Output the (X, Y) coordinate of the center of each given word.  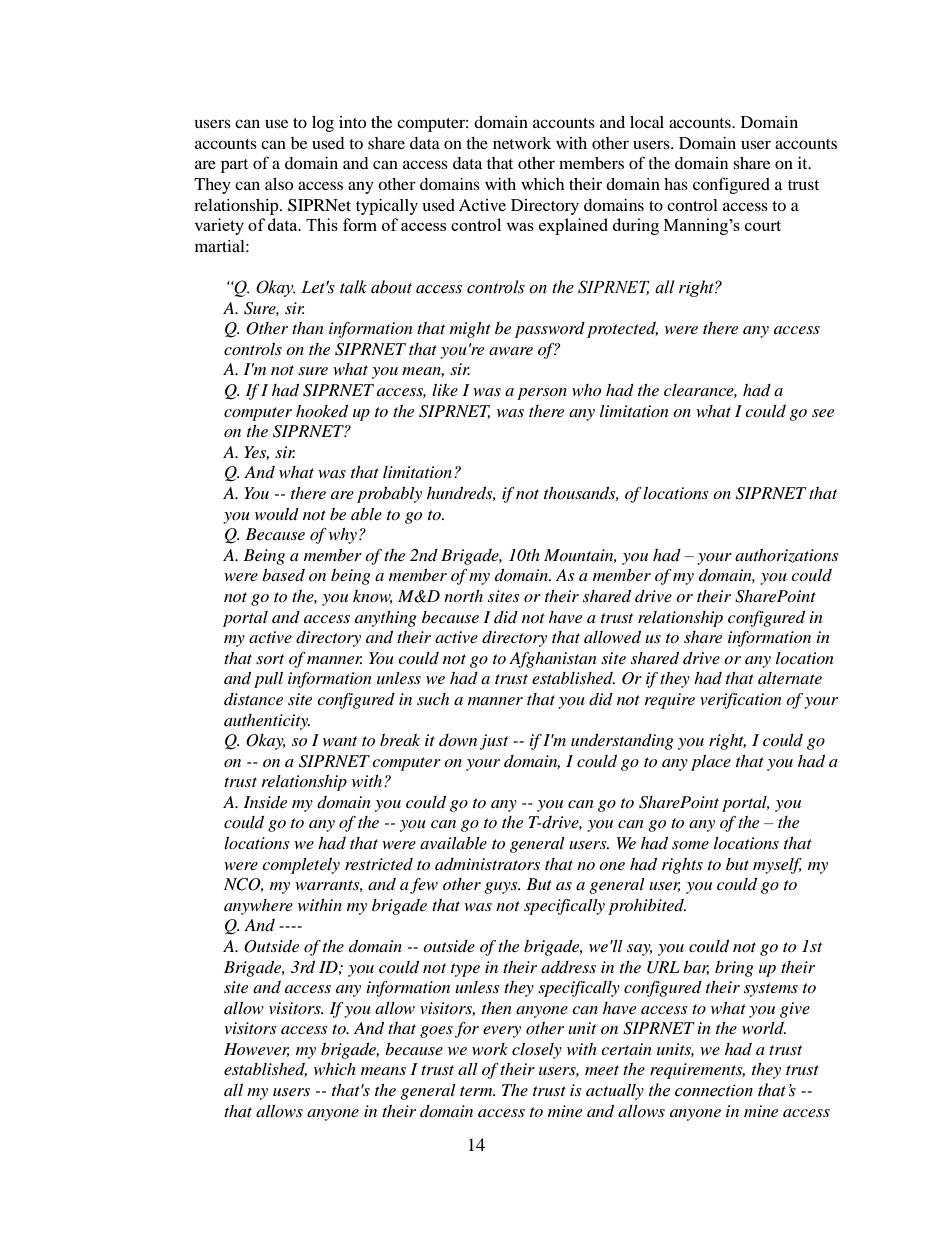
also (279, 184)
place (711, 763)
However (256, 1050)
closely (537, 1051)
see (823, 413)
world (764, 1028)
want (340, 741)
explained (573, 226)
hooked (322, 411)
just (493, 742)
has (676, 184)
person (542, 394)
